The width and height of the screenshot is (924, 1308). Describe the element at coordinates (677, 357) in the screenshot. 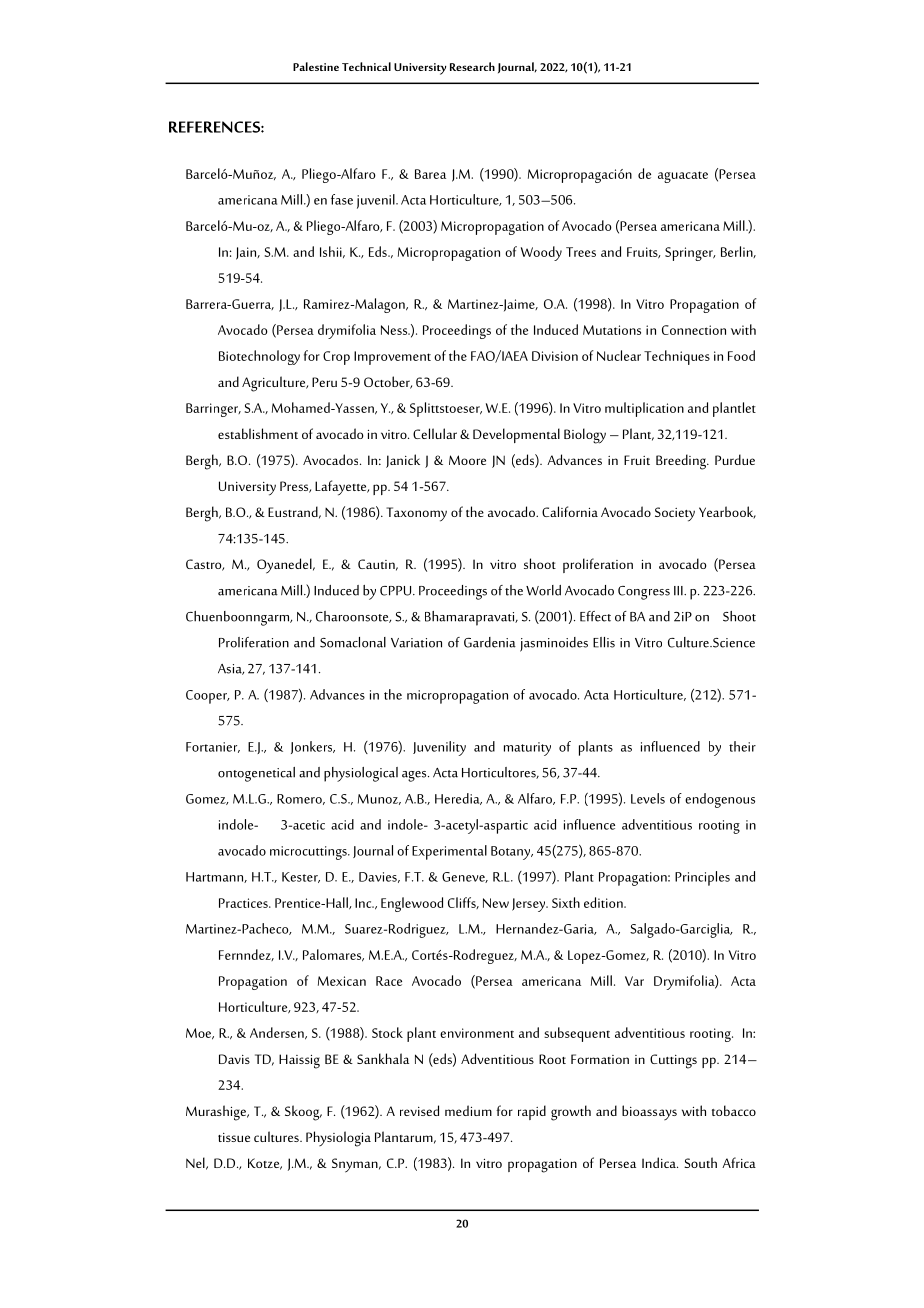

I see `Techniques` at that location.
